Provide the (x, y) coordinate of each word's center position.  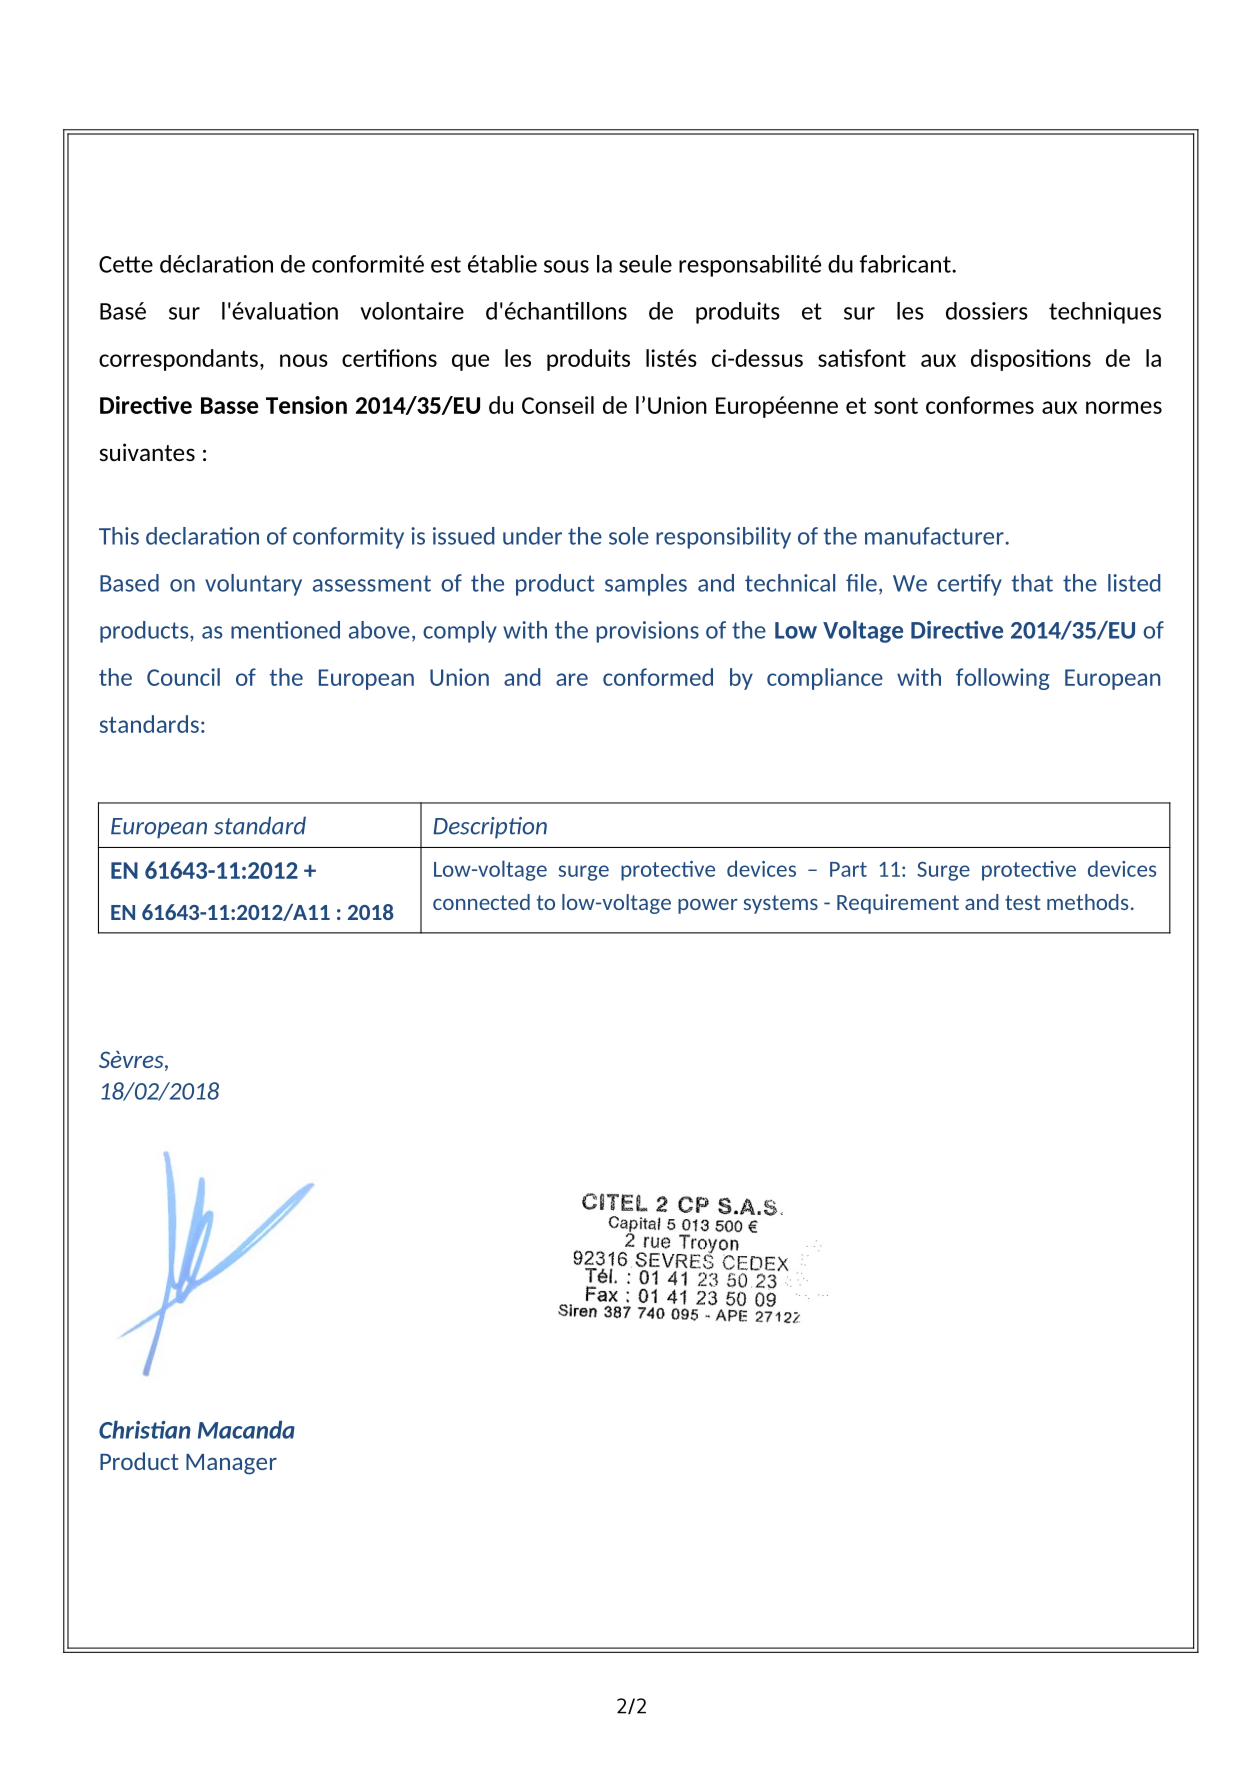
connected (481, 902)
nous (304, 360)
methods (1087, 902)
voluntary (253, 585)
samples (646, 585)
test (1023, 902)
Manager (231, 1464)
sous (566, 266)
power (708, 906)
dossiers (987, 311)
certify (969, 585)
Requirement (898, 904)
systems (781, 904)
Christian (145, 1430)
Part (848, 869)
